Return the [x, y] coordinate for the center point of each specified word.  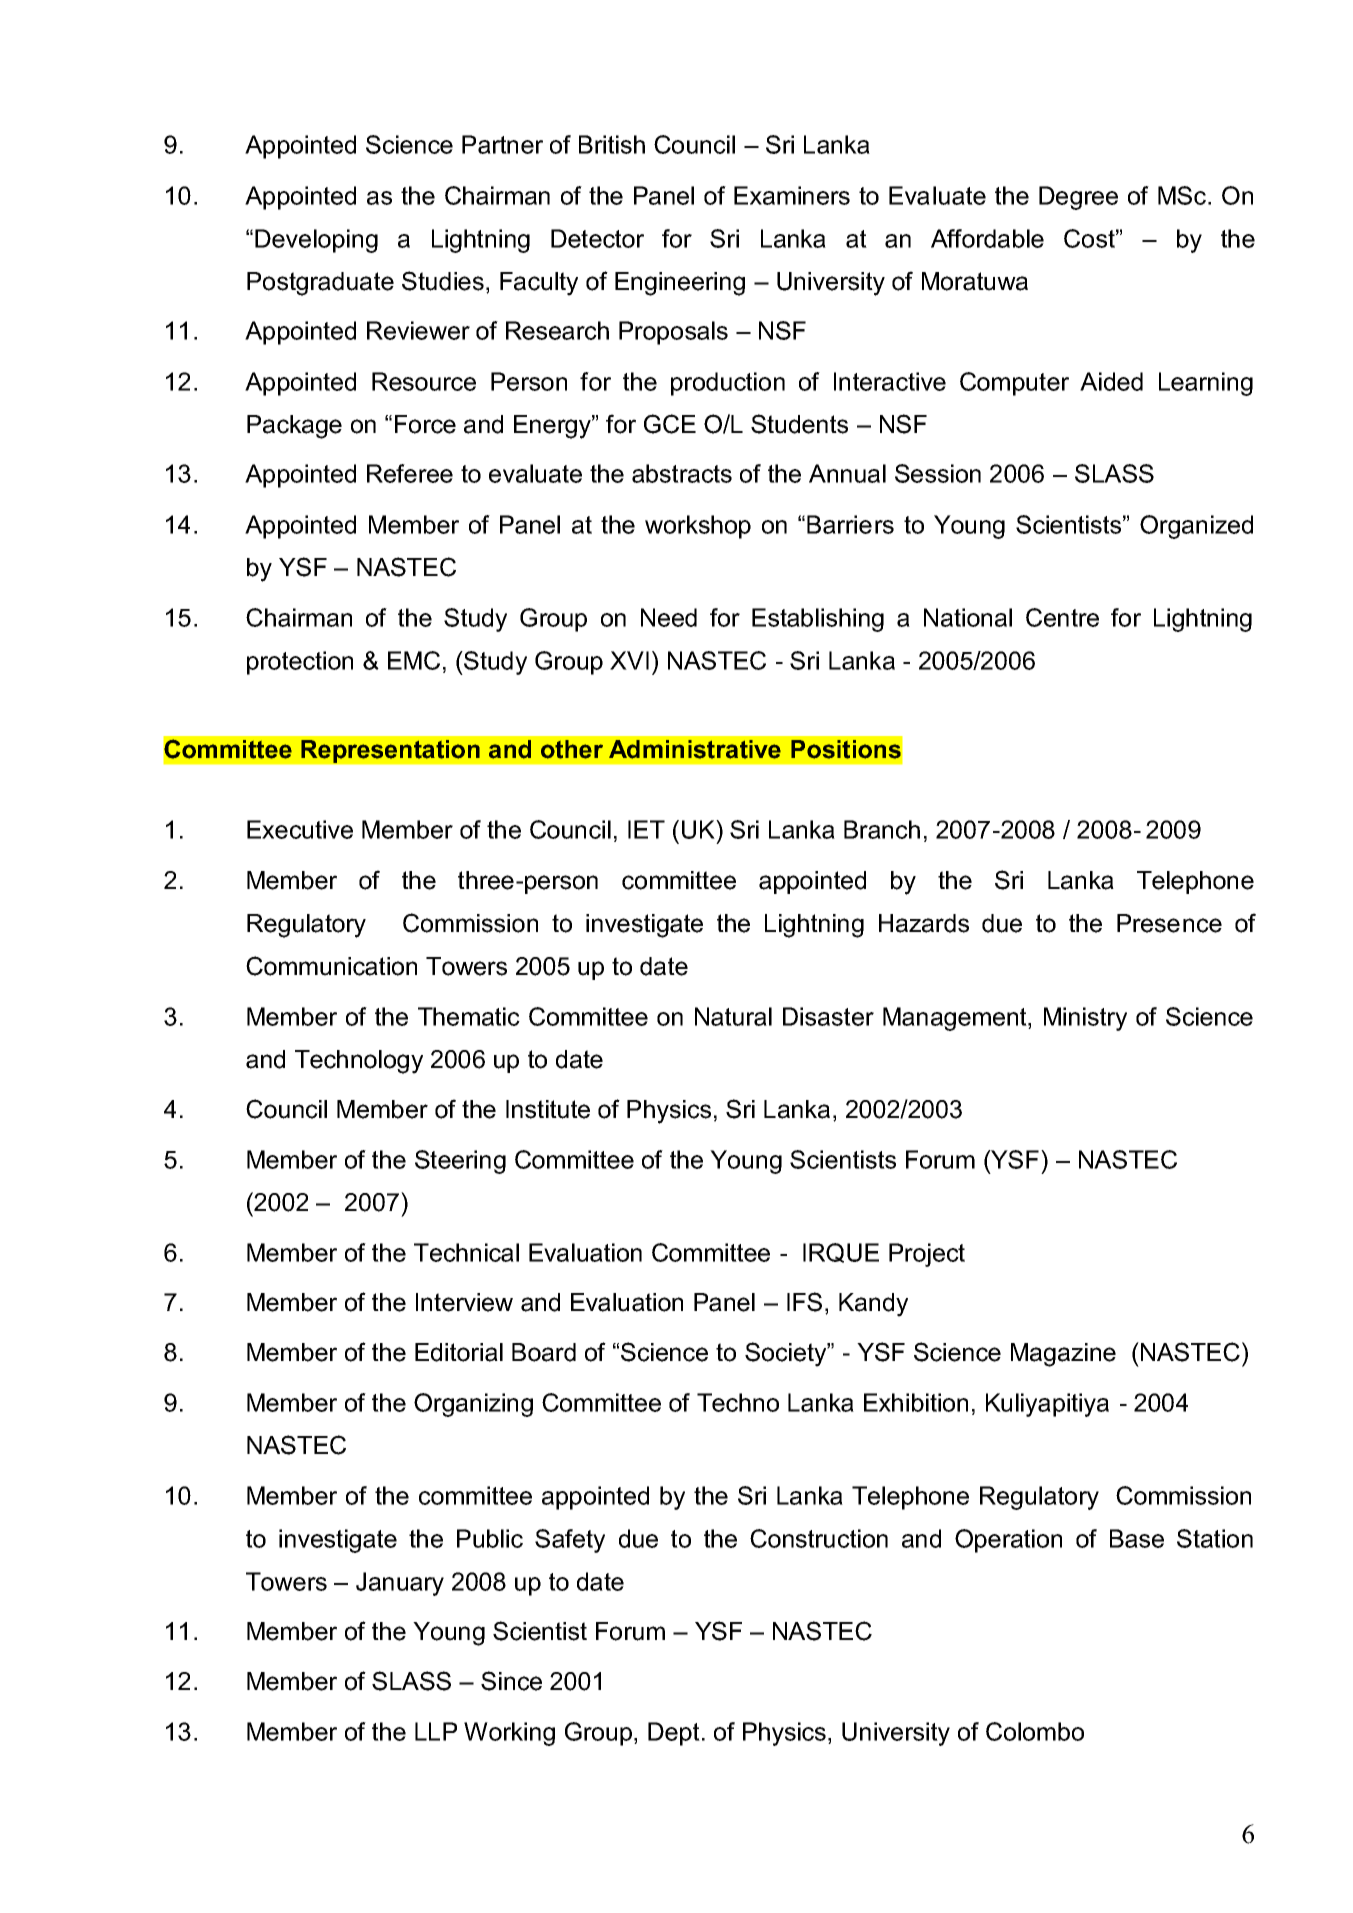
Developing [316, 241]
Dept [674, 1734]
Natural [733, 1016]
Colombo [1035, 1731]
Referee [410, 473]
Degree [1078, 198]
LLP [436, 1731]
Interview [464, 1302]
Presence [1169, 923]
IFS [804, 1302]
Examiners [792, 195]
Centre [1062, 617]
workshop [698, 527]
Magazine [1063, 1355]
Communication [331, 966]
